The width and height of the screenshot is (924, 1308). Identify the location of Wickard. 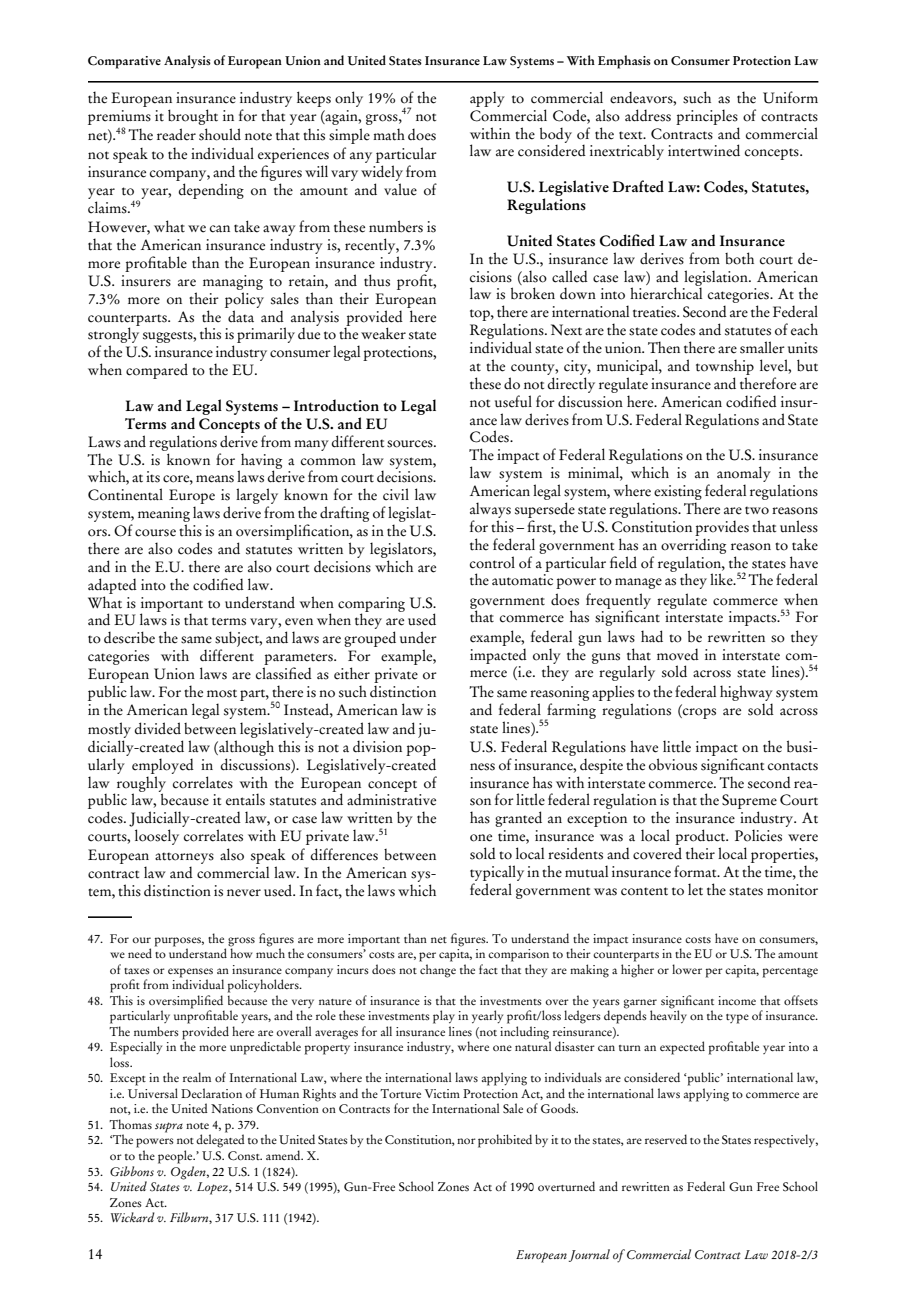
(133, 1217).
